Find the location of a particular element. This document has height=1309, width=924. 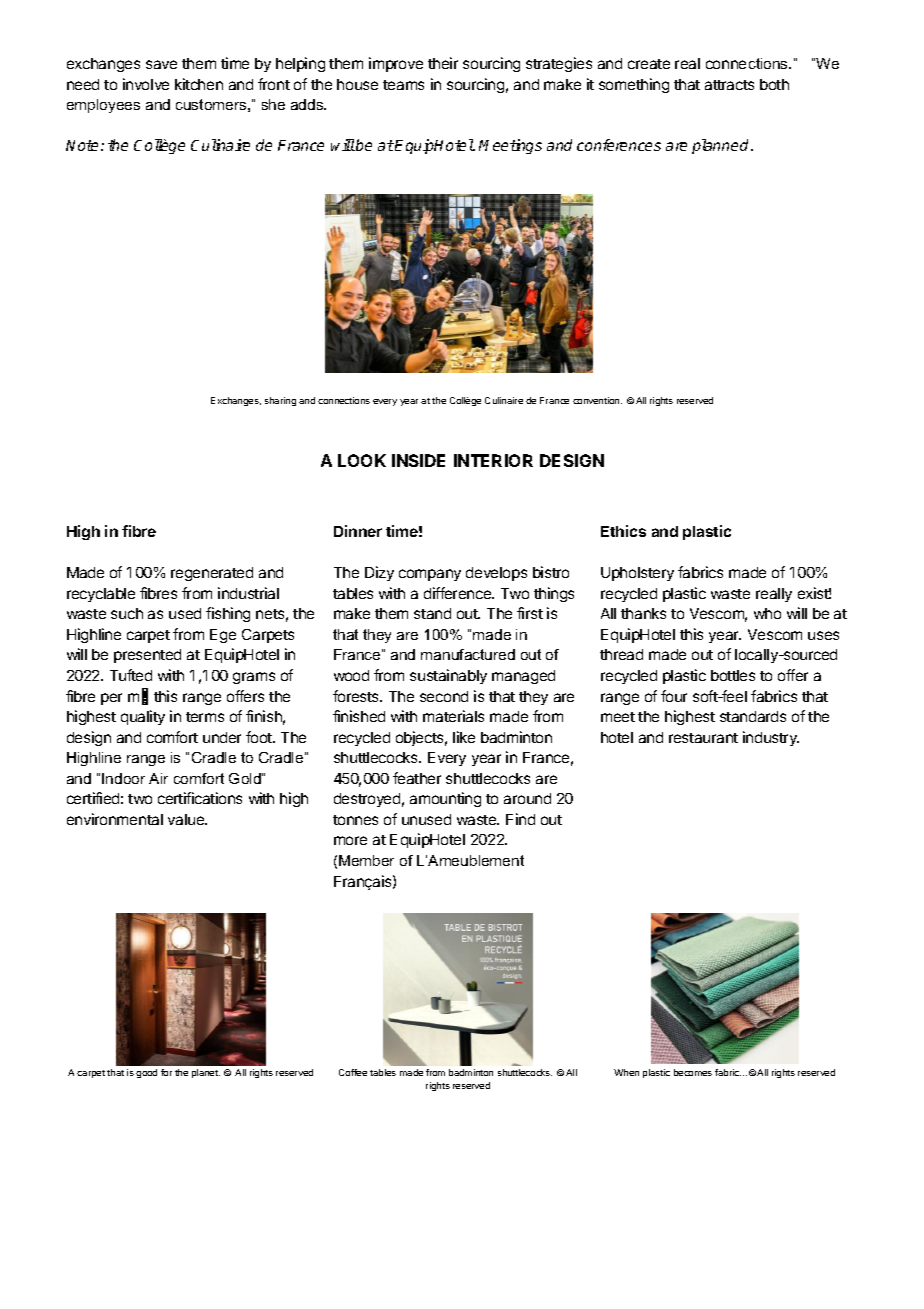

good is located at coordinates (146, 1073).
